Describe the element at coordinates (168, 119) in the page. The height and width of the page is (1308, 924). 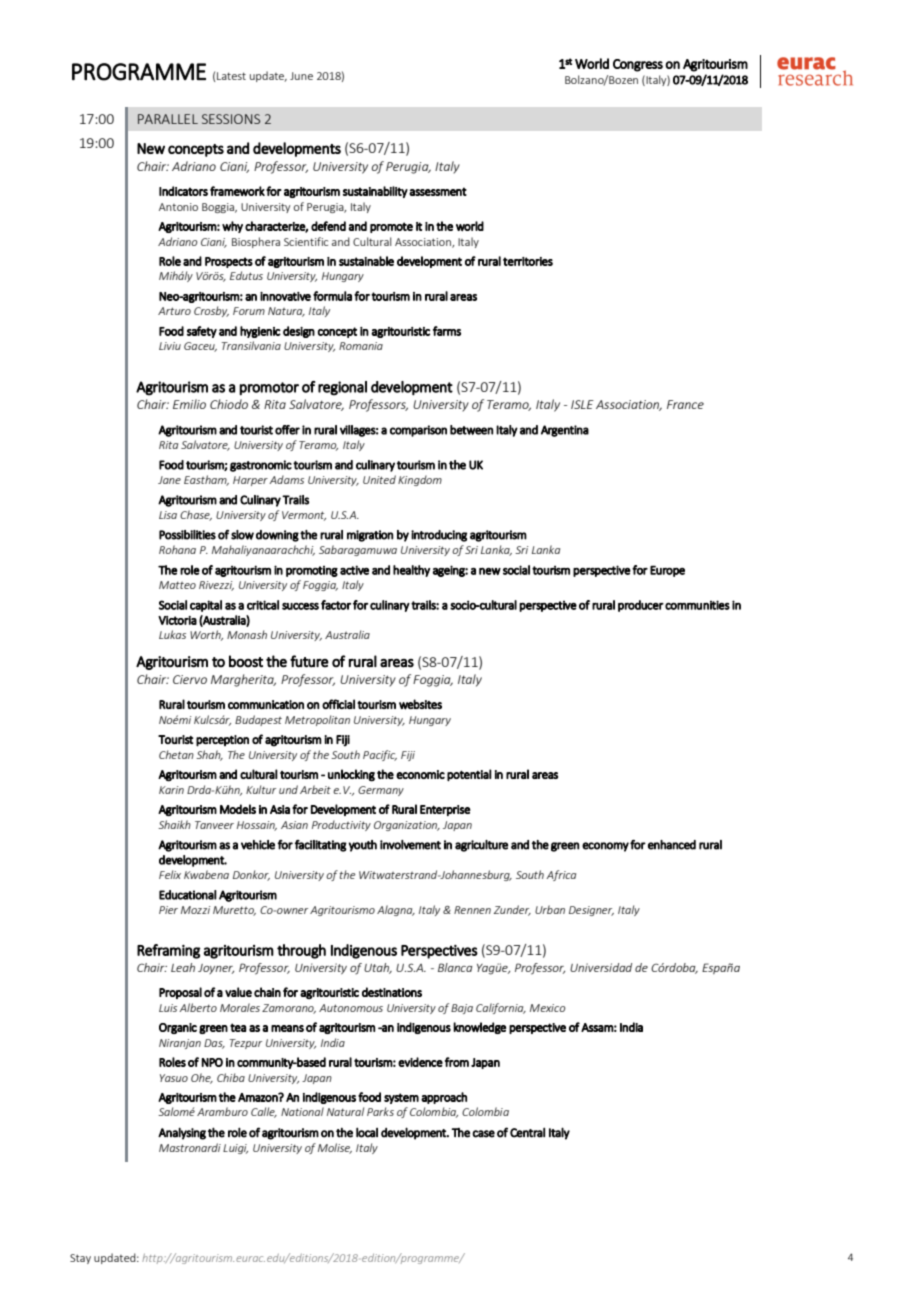
I see `PARALLEL` at that location.
